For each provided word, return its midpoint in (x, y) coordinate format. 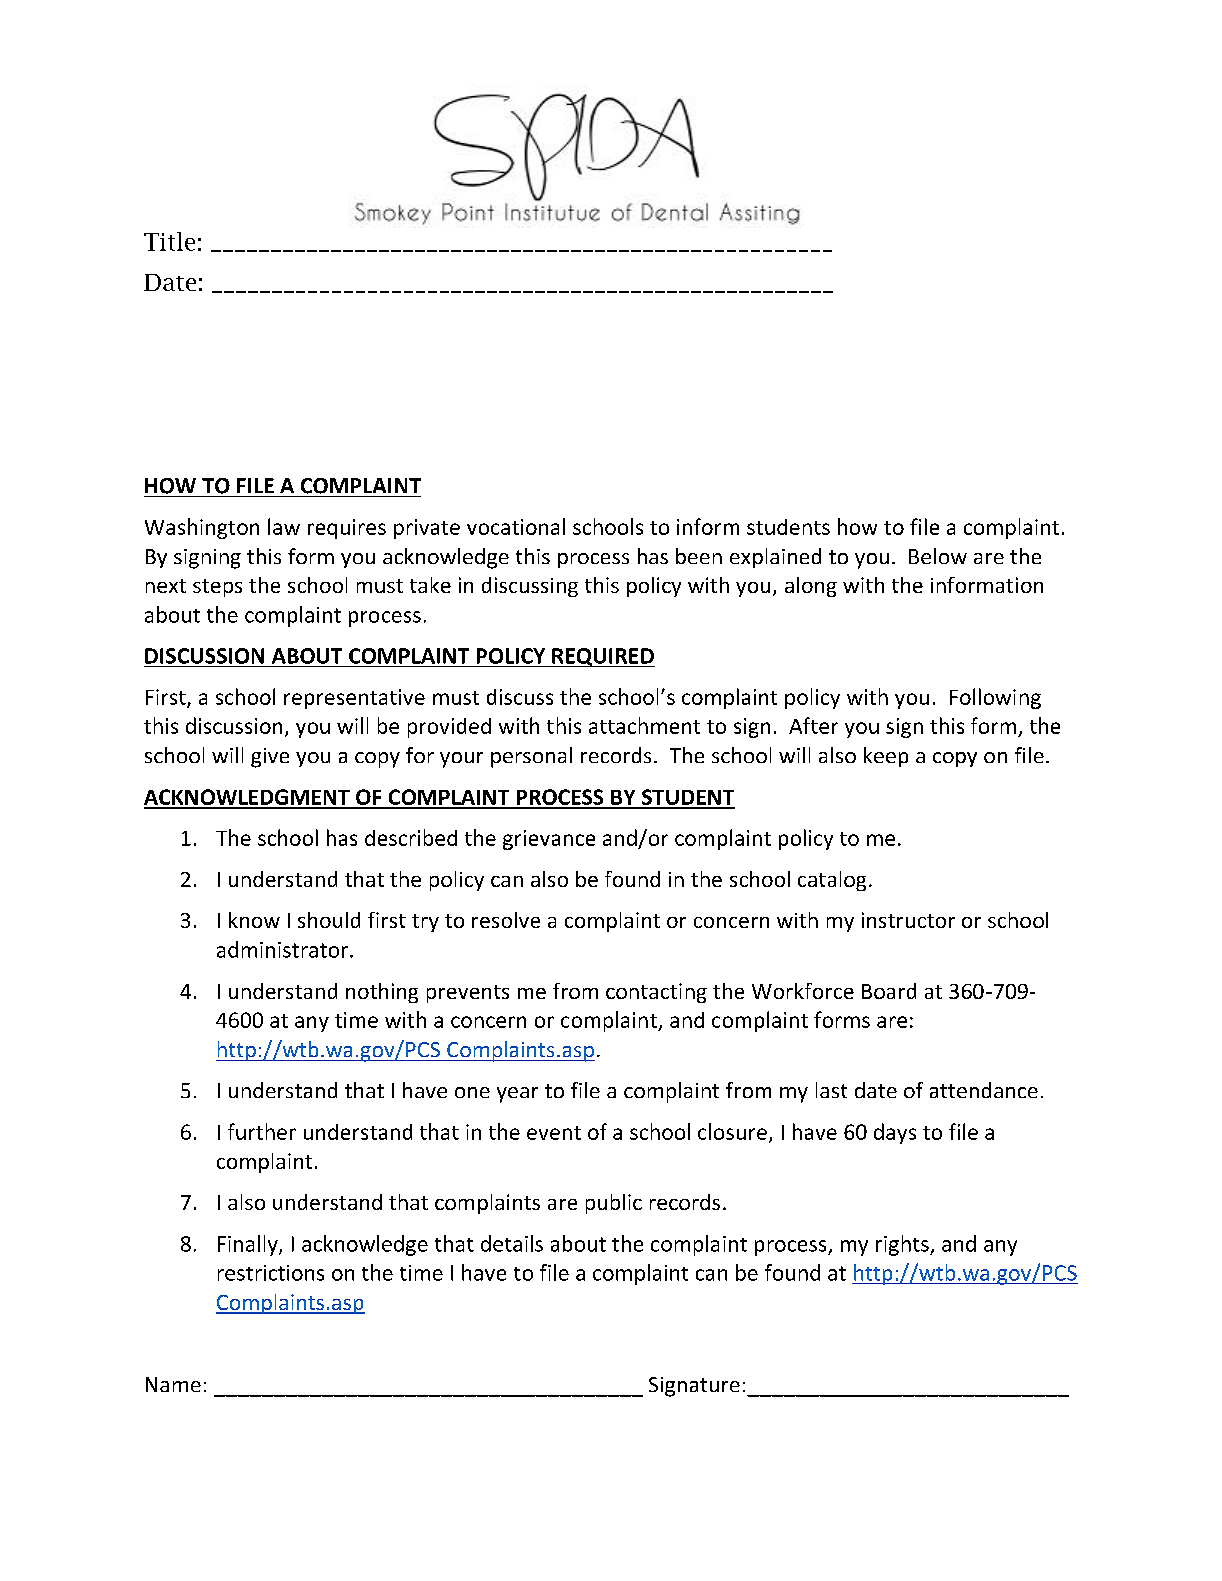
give (270, 758)
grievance (549, 840)
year (517, 1095)
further (262, 1131)
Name (173, 1384)
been (699, 556)
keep (886, 757)
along (811, 587)
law (284, 526)
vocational (516, 526)
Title (169, 241)
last (831, 1090)
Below (938, 556)
